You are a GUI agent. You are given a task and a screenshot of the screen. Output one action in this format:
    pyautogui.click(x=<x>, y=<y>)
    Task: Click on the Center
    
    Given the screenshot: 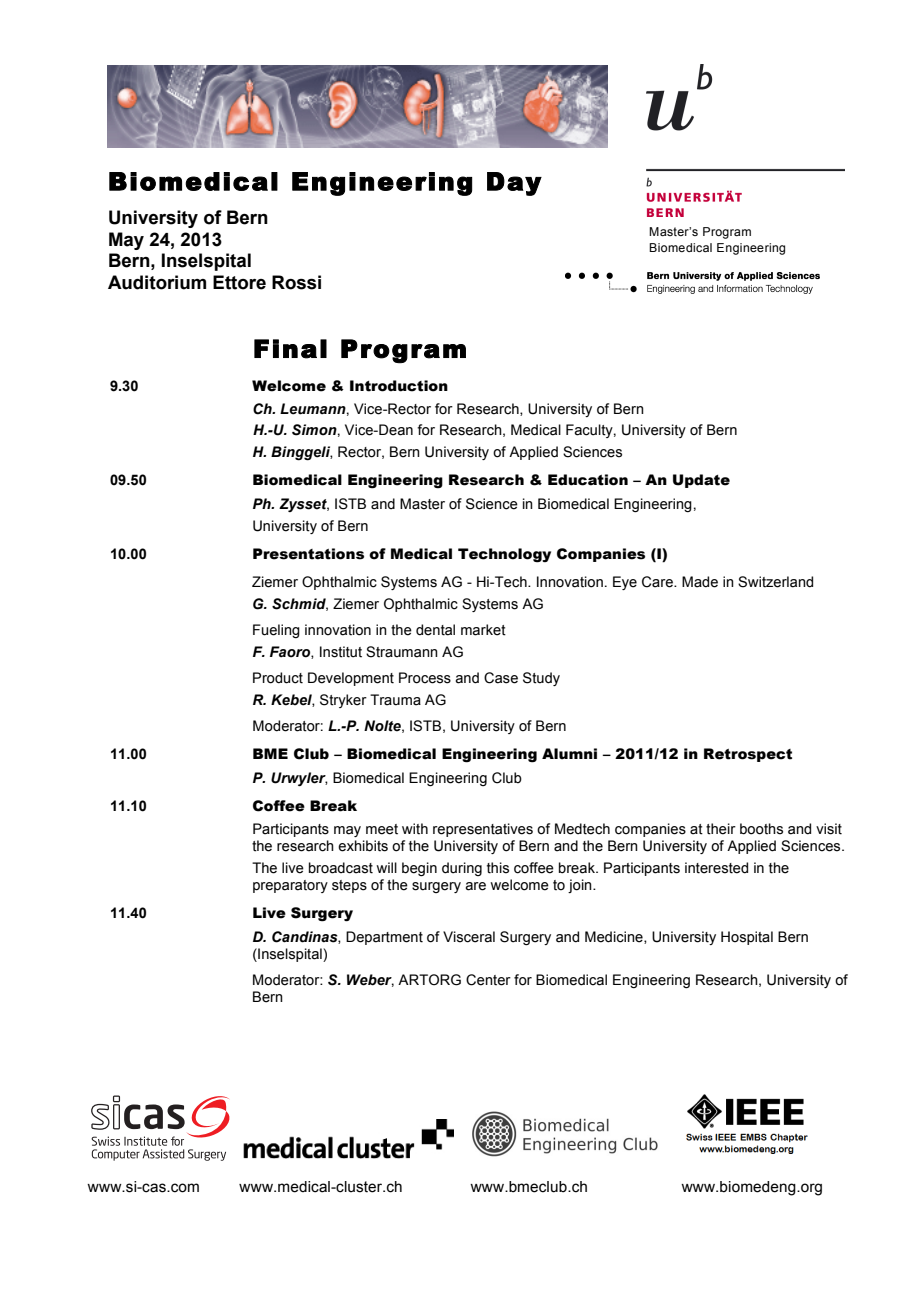 What is the action you would take?
    pyautogui.click(x=488, y=980)
